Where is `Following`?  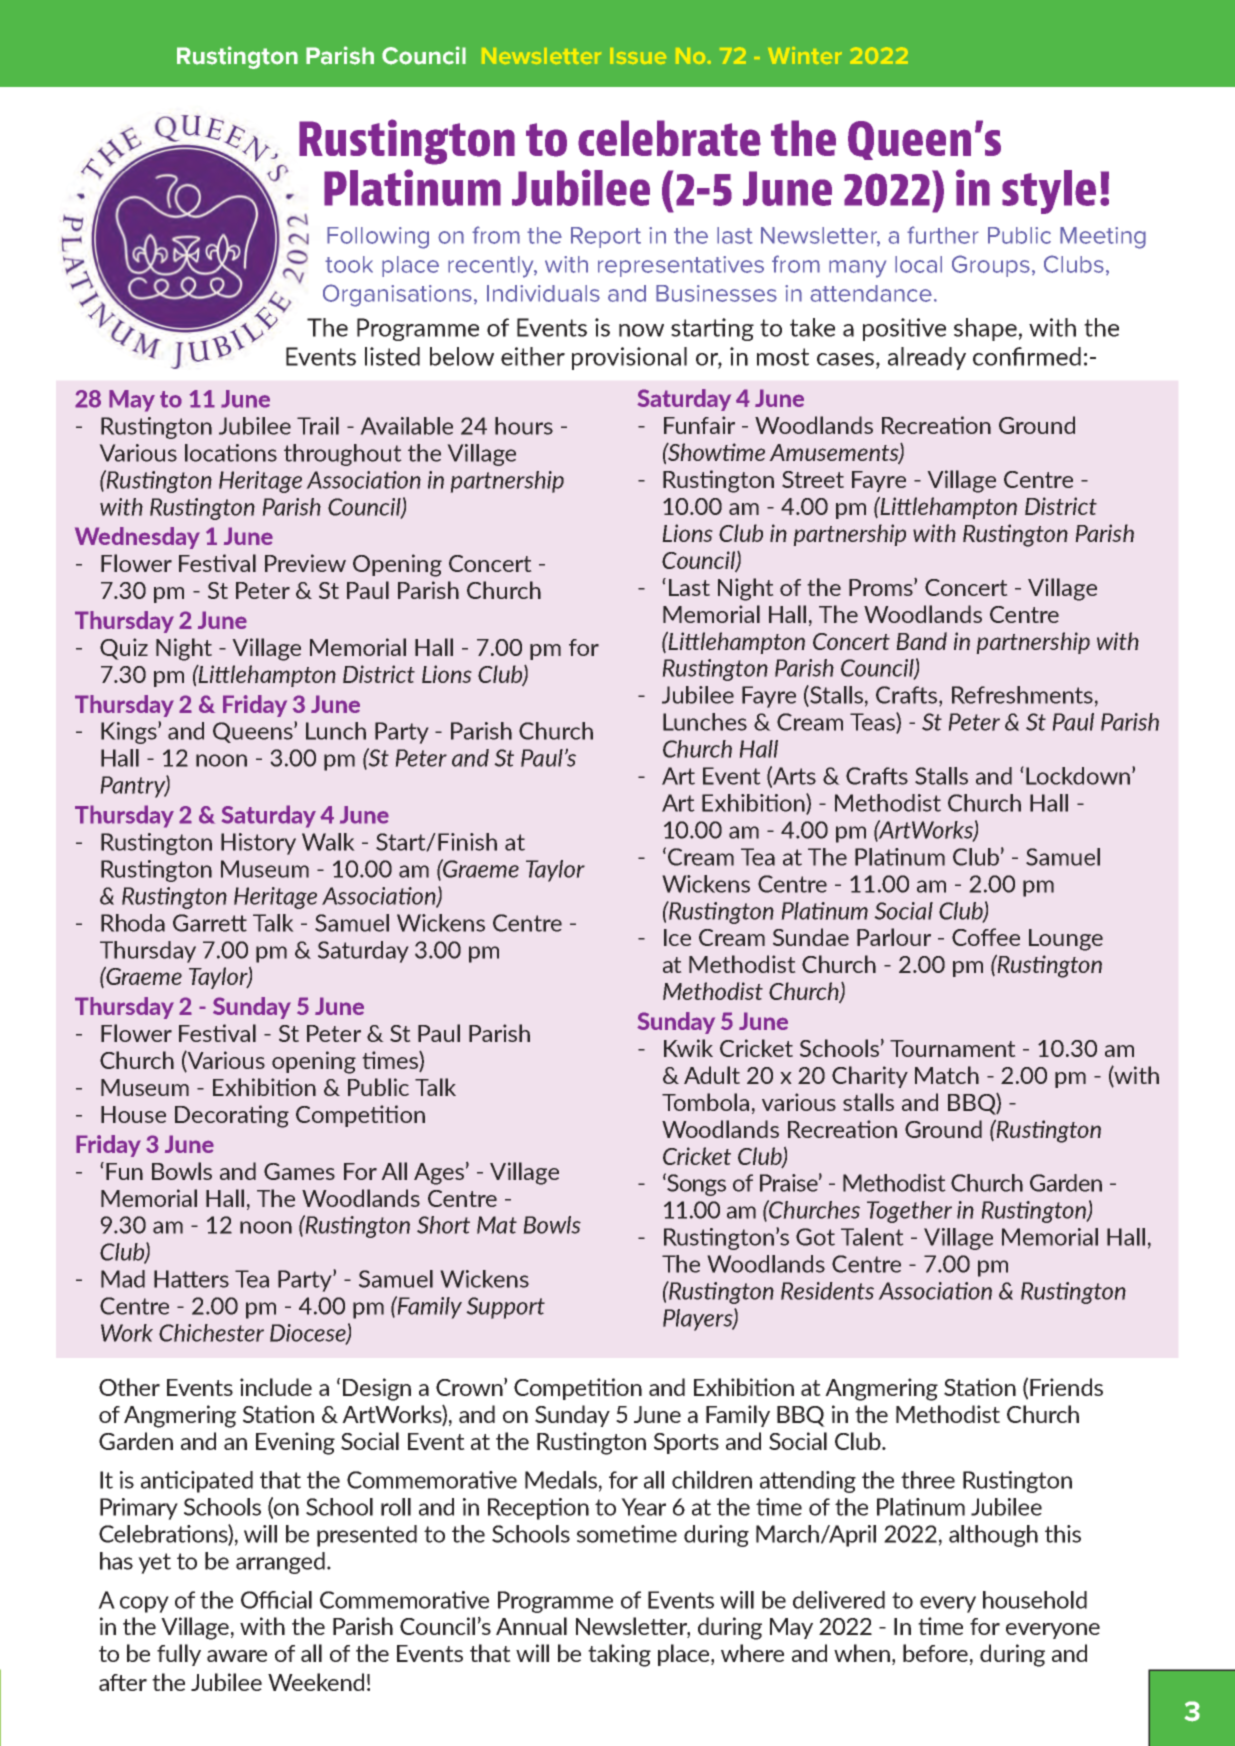
Following is located at coordinates (378, 238).
